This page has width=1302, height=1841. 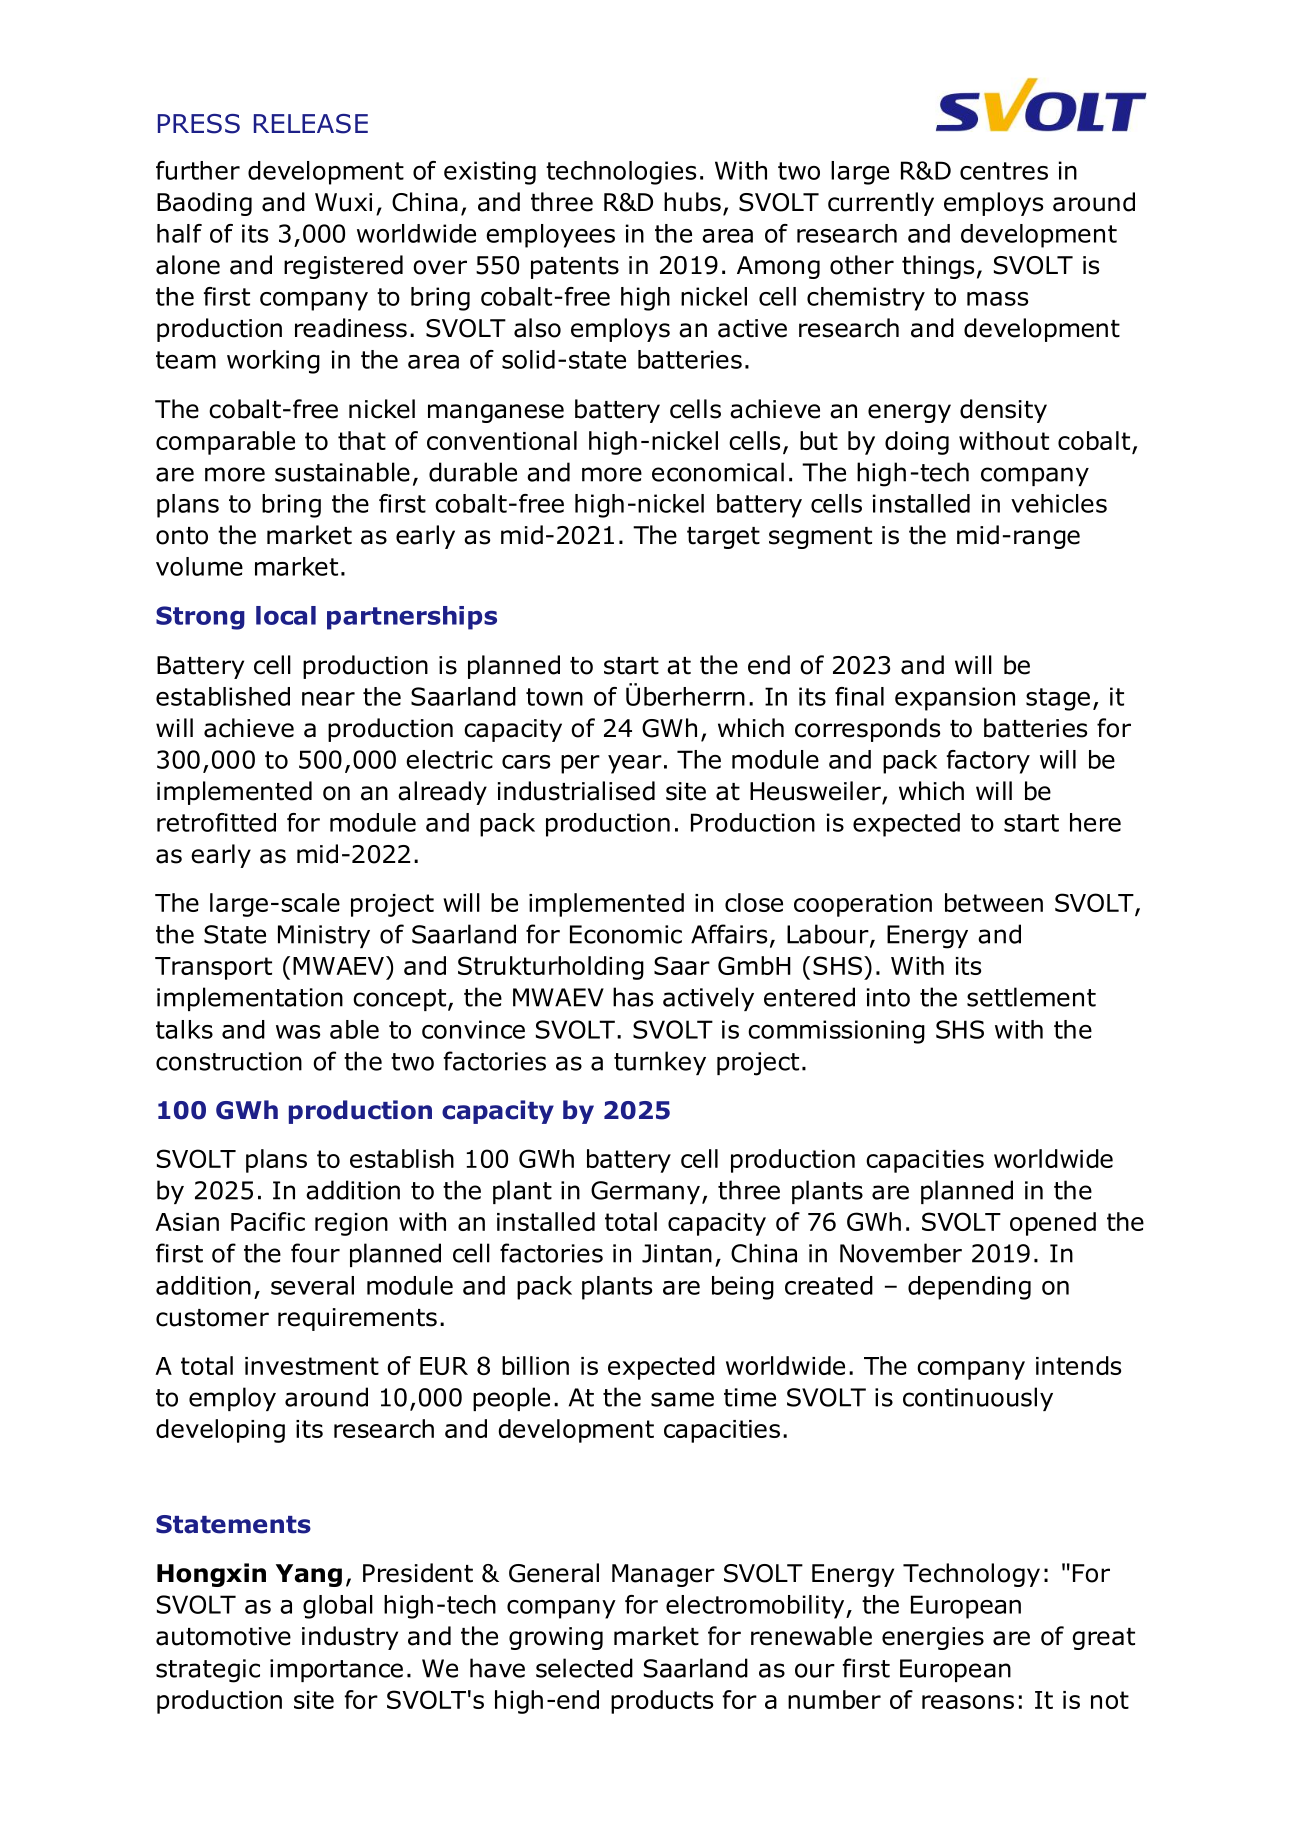 I want to click on town, so click(x=554, y=697).
